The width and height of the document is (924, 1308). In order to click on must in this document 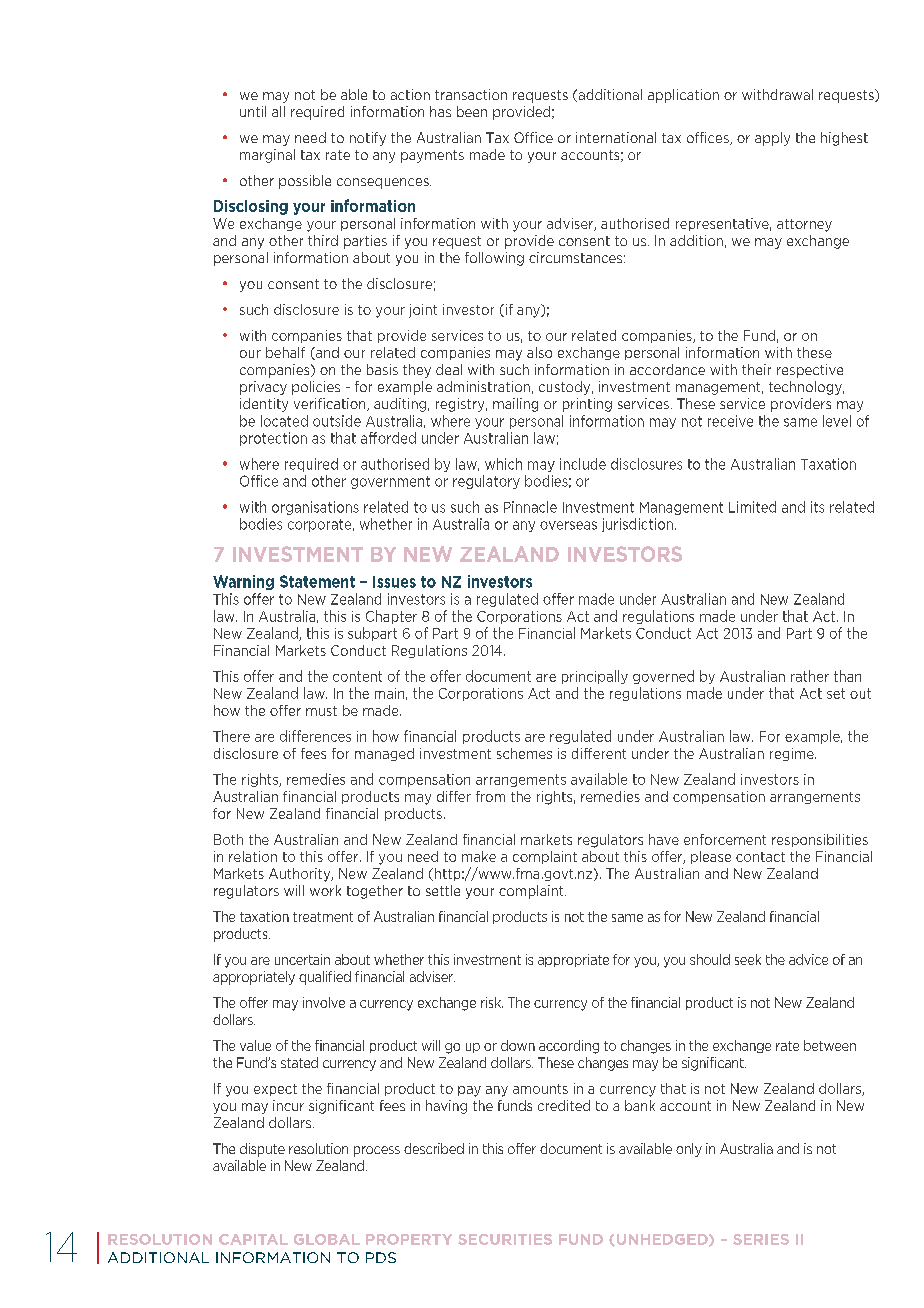, I will do `click(321, 711)`.
